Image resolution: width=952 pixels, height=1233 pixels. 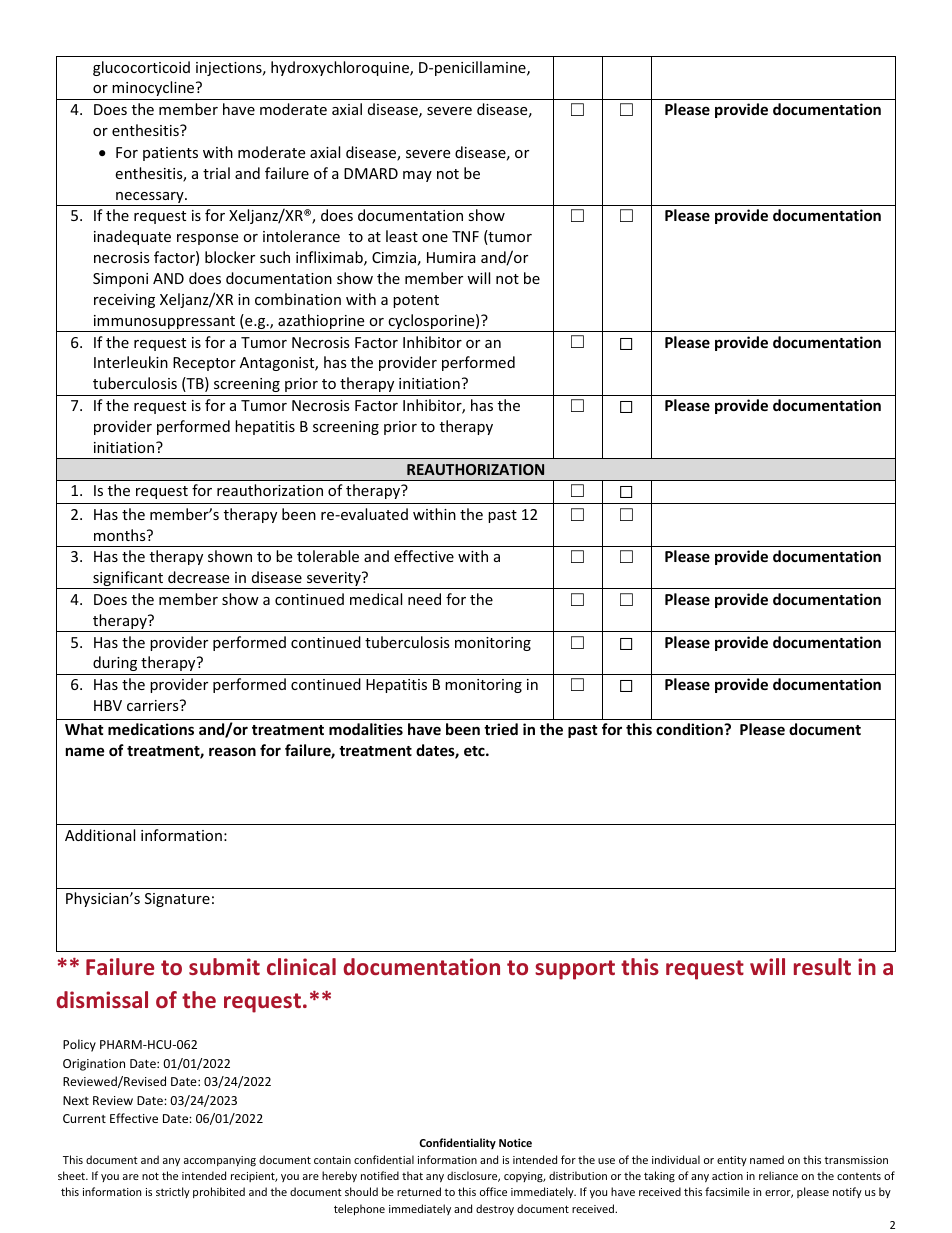 What do you see at coordinates (154, 88) in the screenshot?
I see `minocycline` at bounding box center [154, 88].
